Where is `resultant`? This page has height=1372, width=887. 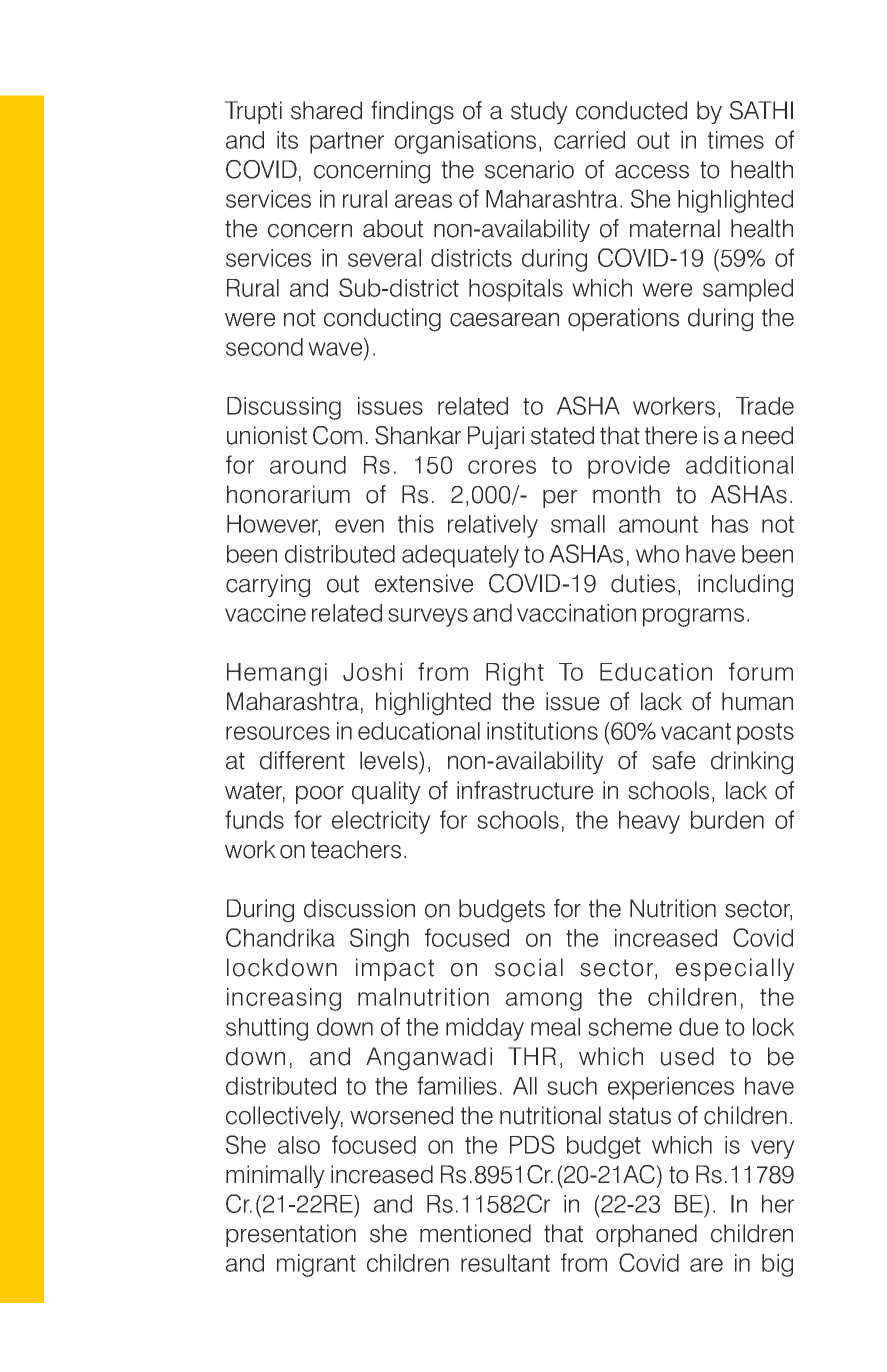 resultant is located at coordinates (505, 1263).
